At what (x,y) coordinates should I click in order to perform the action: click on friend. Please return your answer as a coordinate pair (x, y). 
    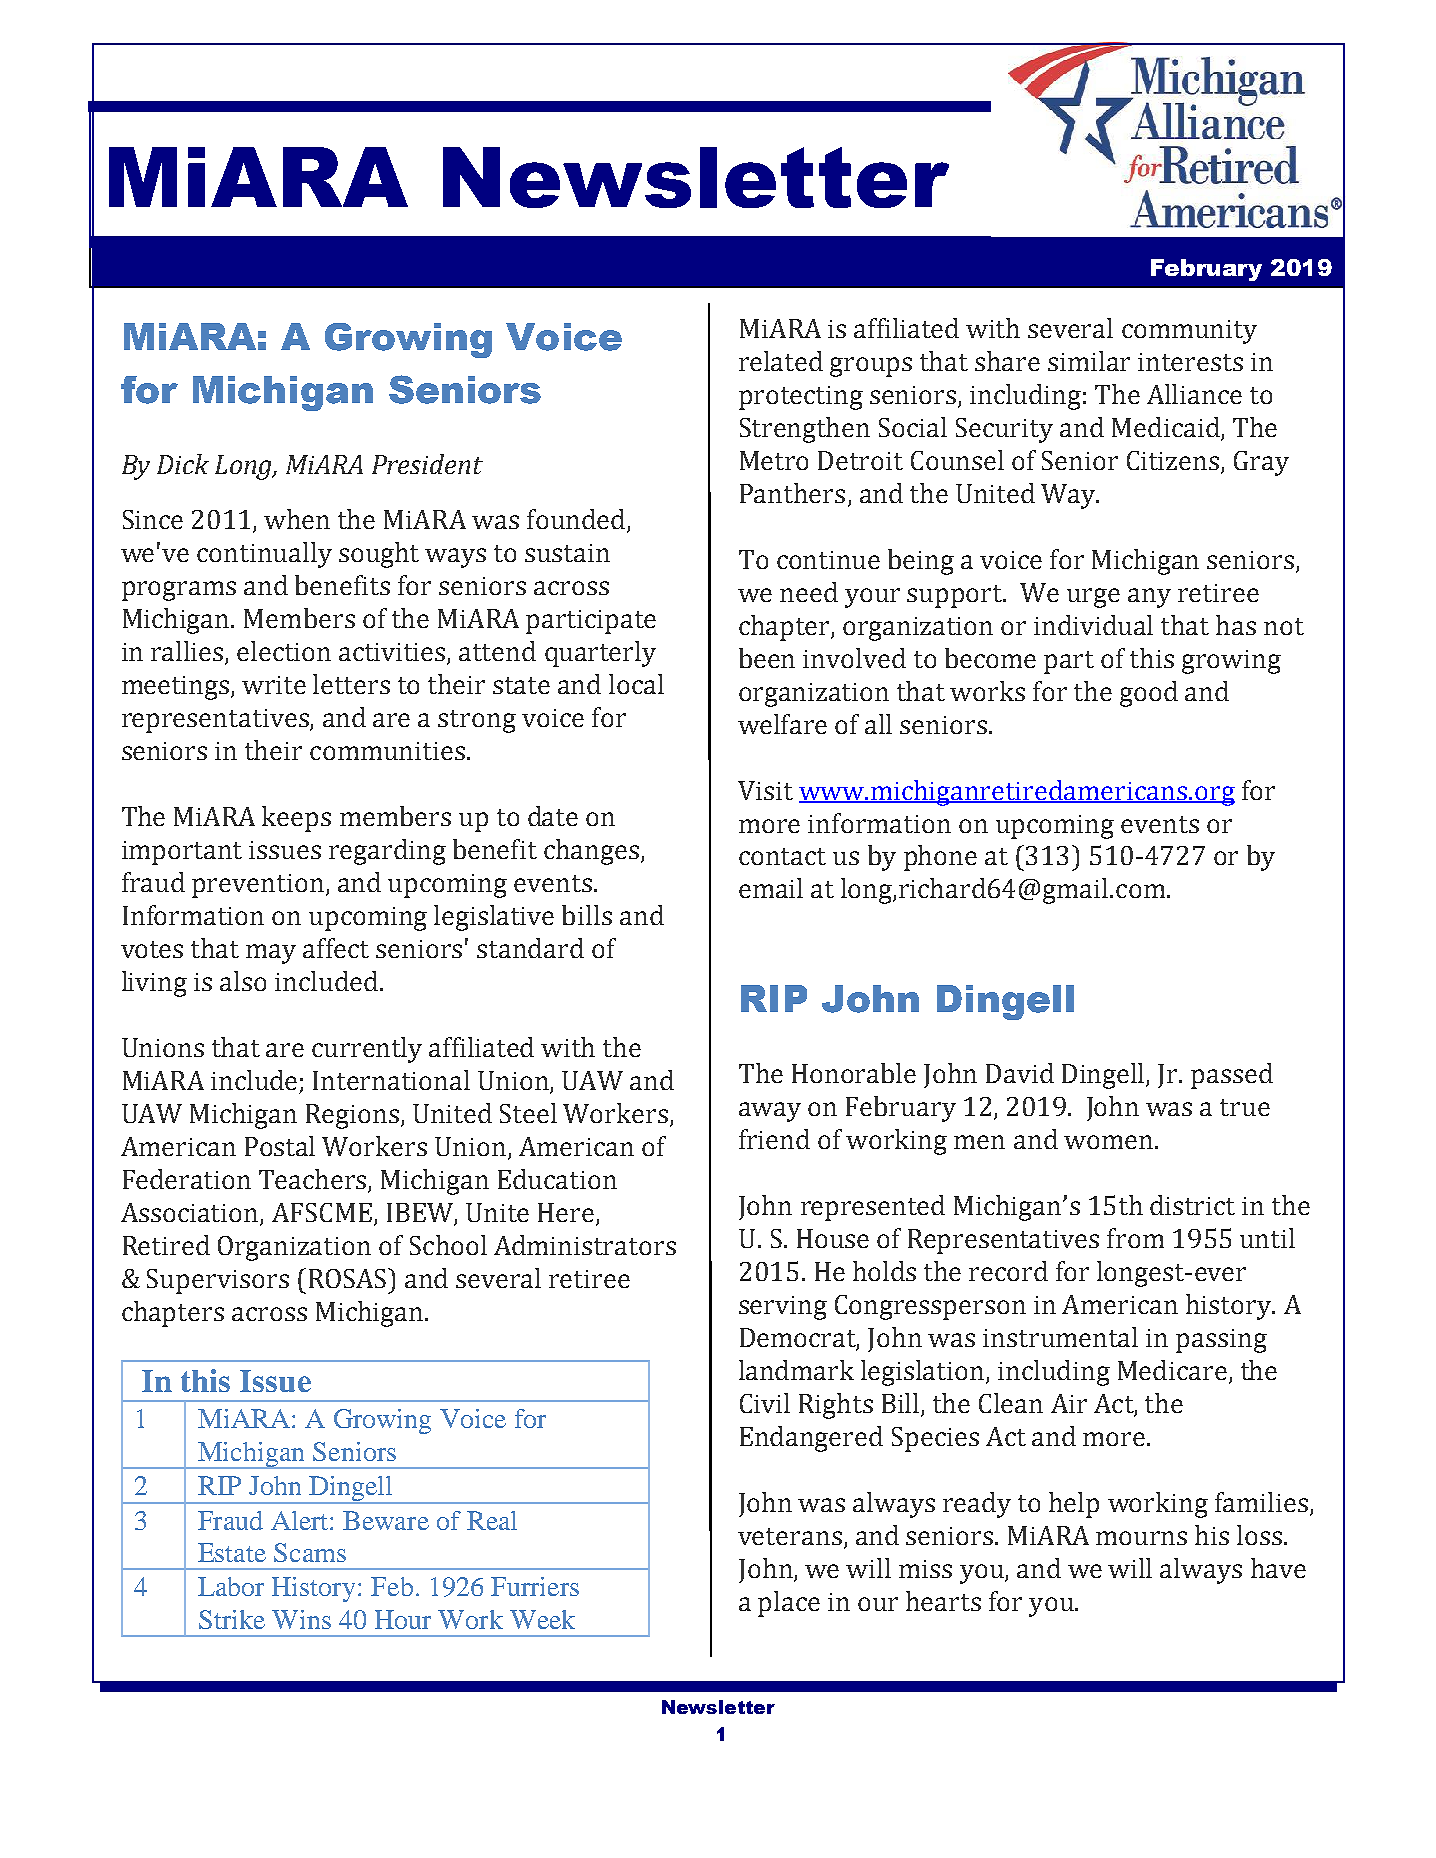
    Looking at the image, I should click on (774, 1139).
